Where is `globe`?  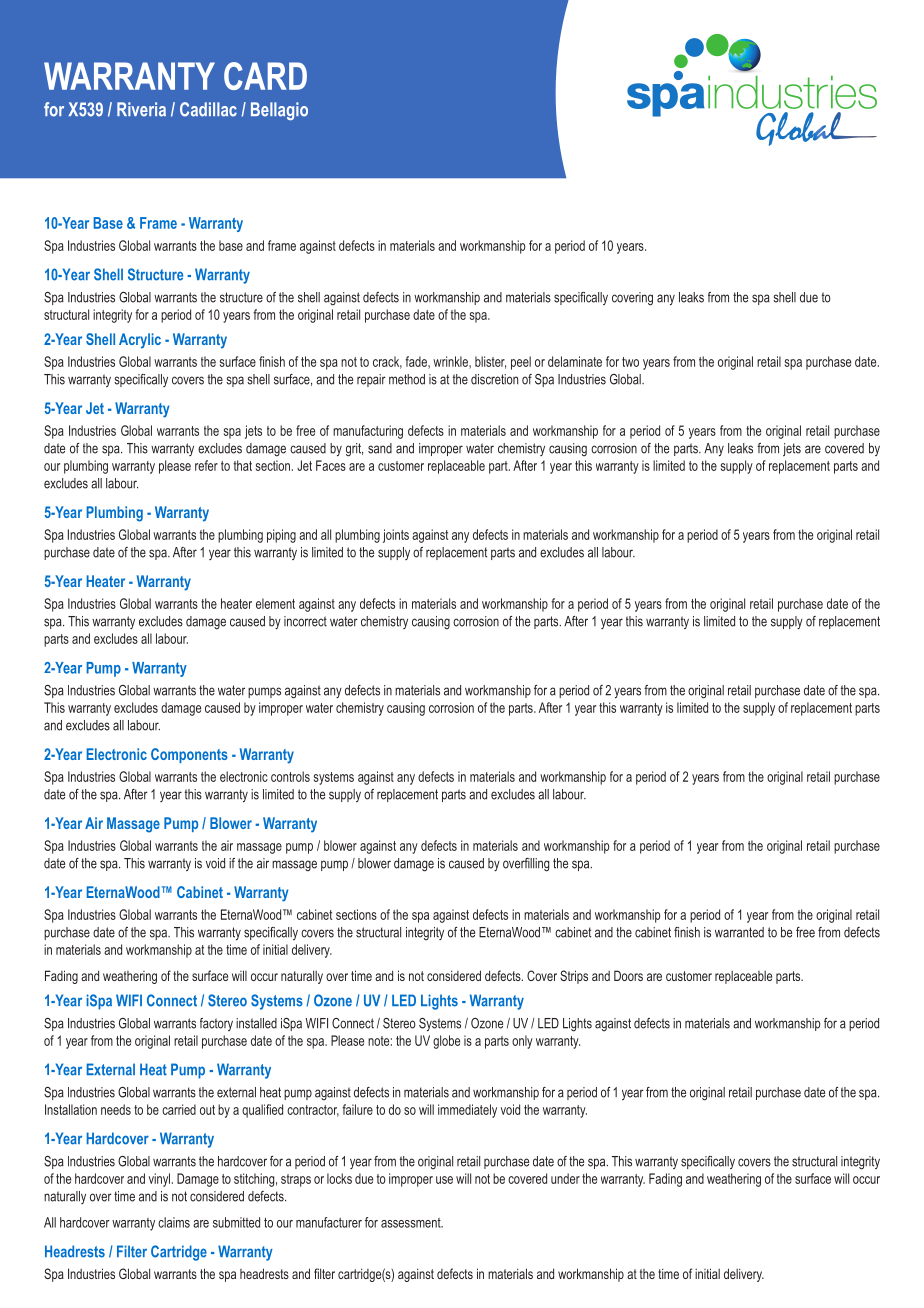 globe is located at coordinates (446, 1042).
